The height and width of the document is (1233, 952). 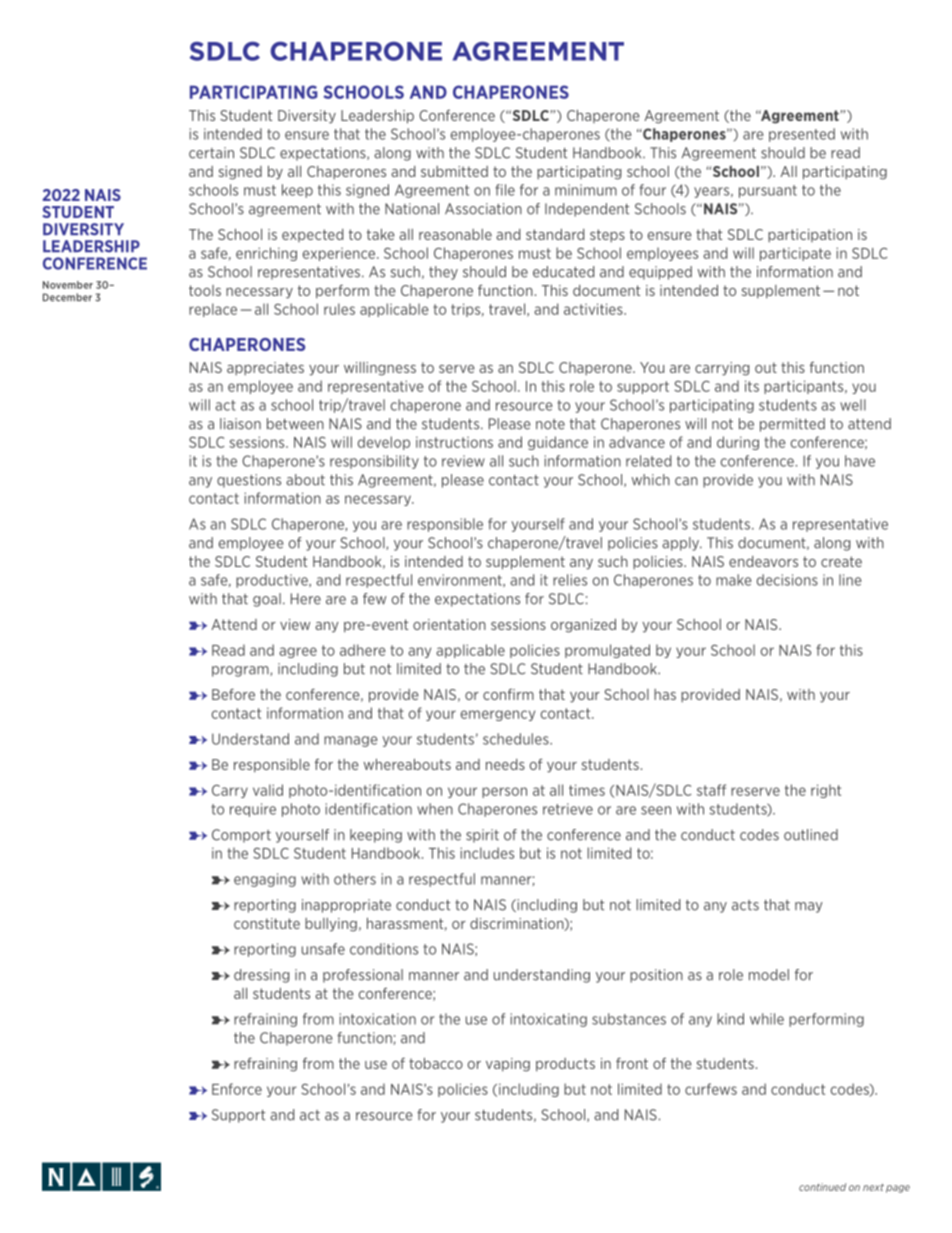 I want to click on submitted, so click(x=454, y=171).
